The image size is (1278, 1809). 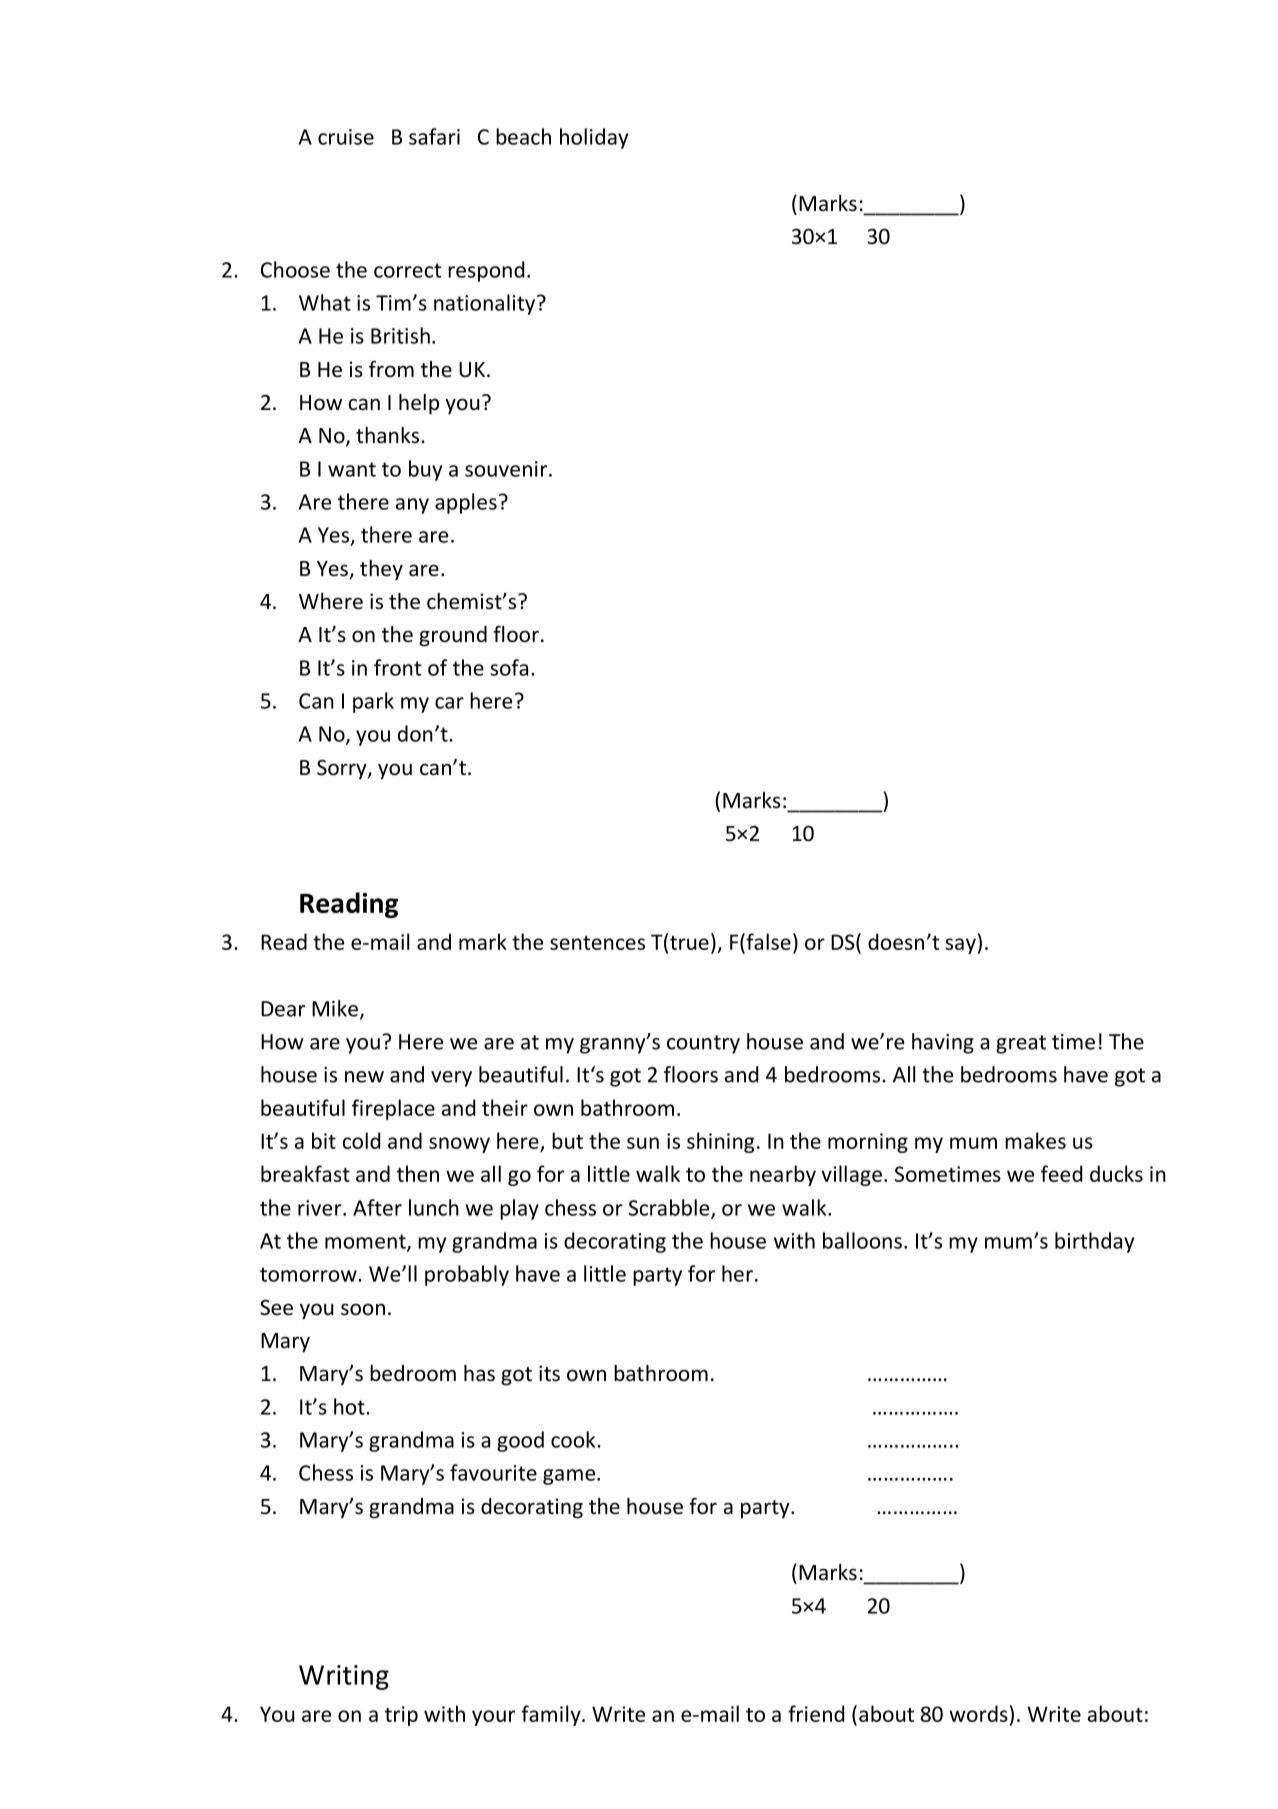 I want to click on birthday, so click(x=1094, y=1242).
